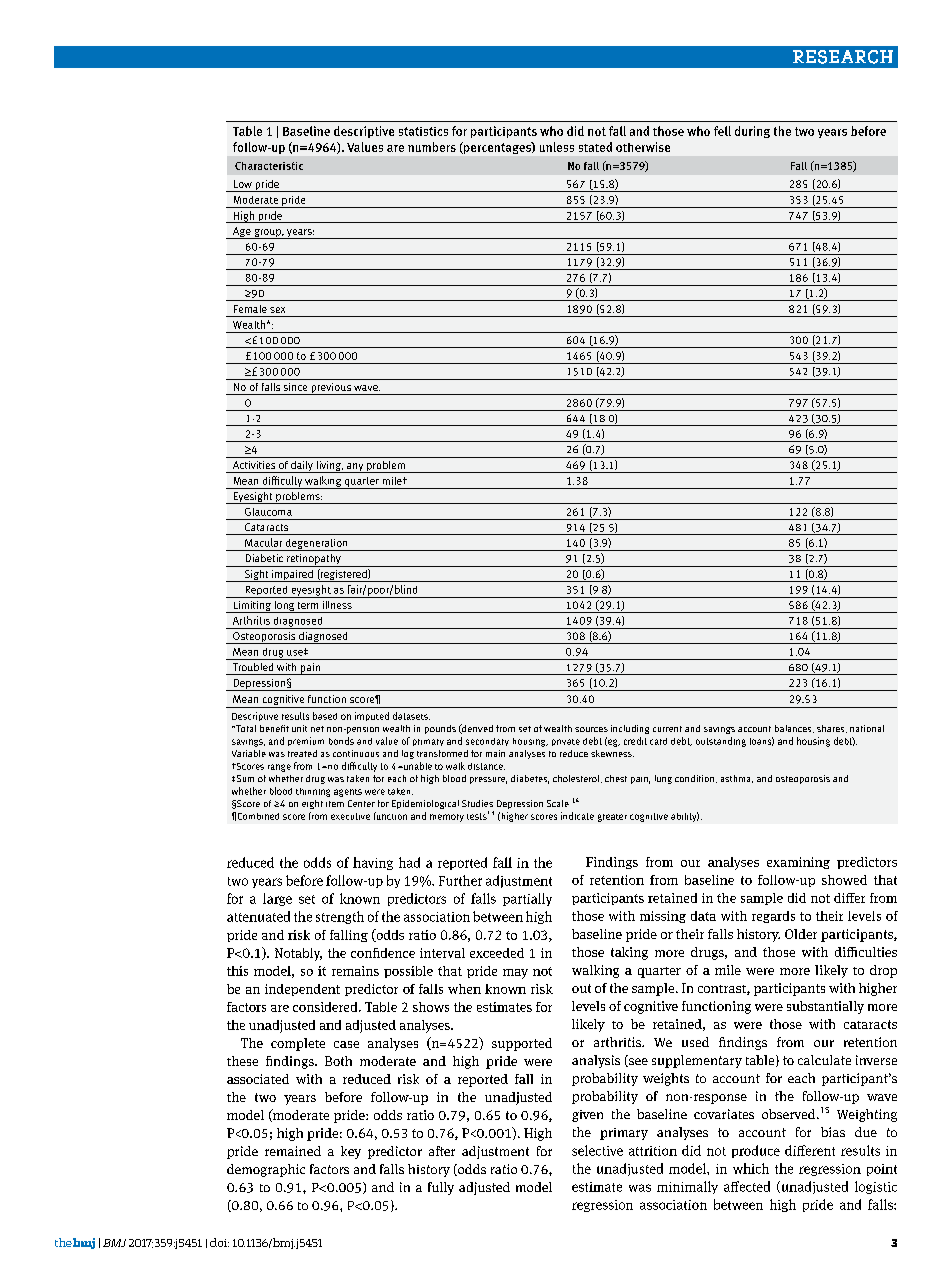 This page has width=952, height=1270. I want to click on Older, so click(801, 934).
